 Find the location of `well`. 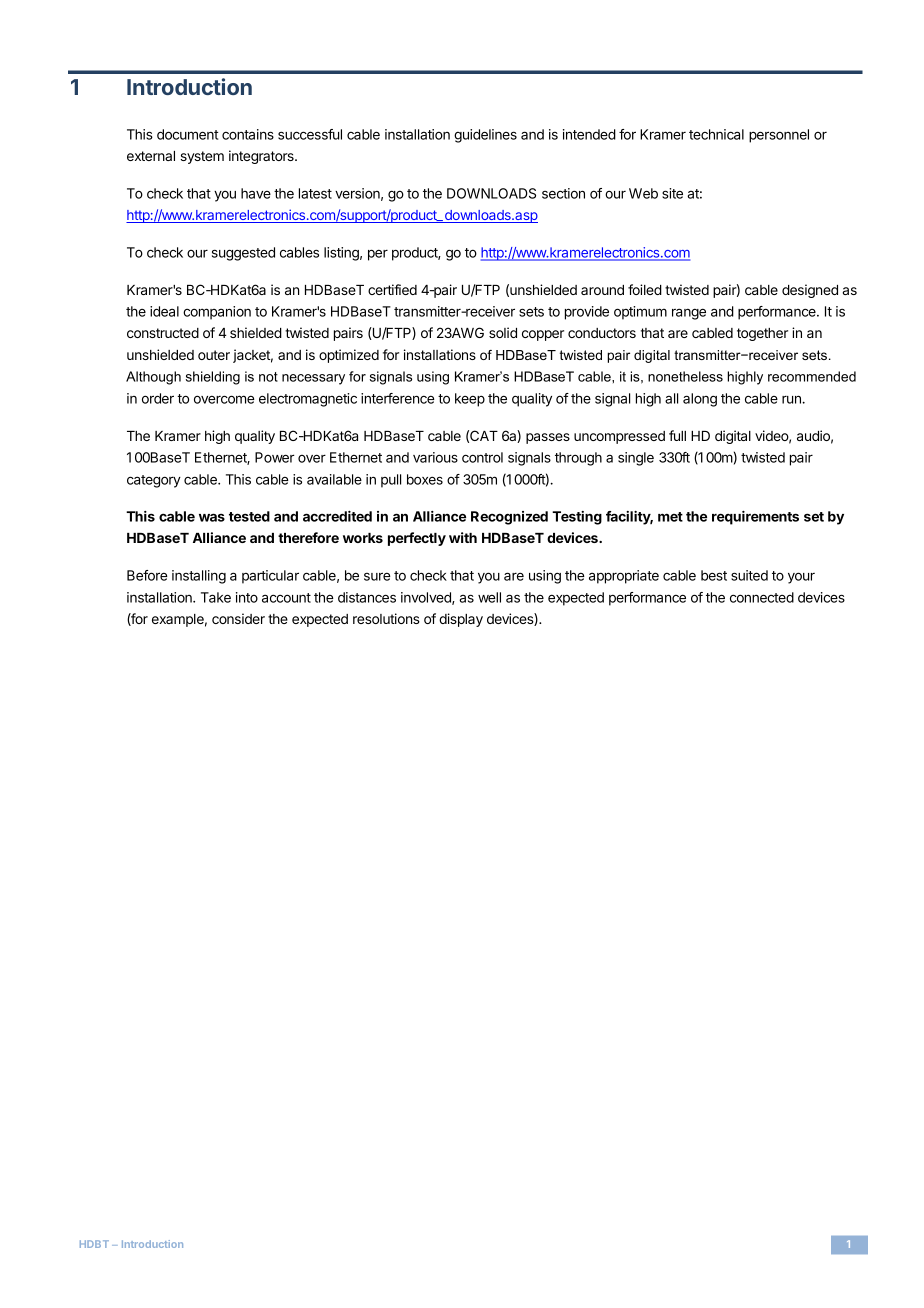

well is located at coordinates (489, 597).
